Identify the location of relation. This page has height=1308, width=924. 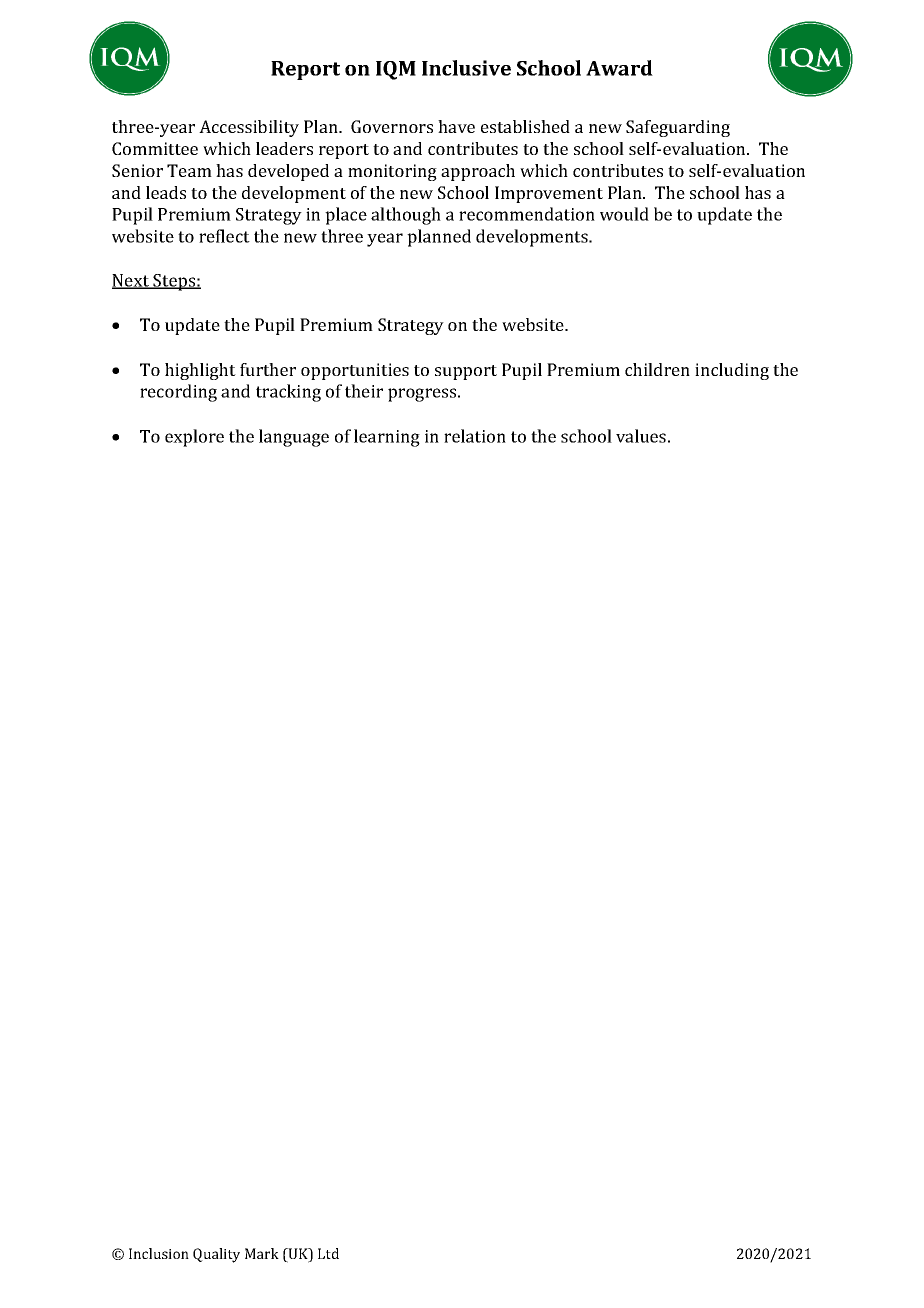
(475, 436).
